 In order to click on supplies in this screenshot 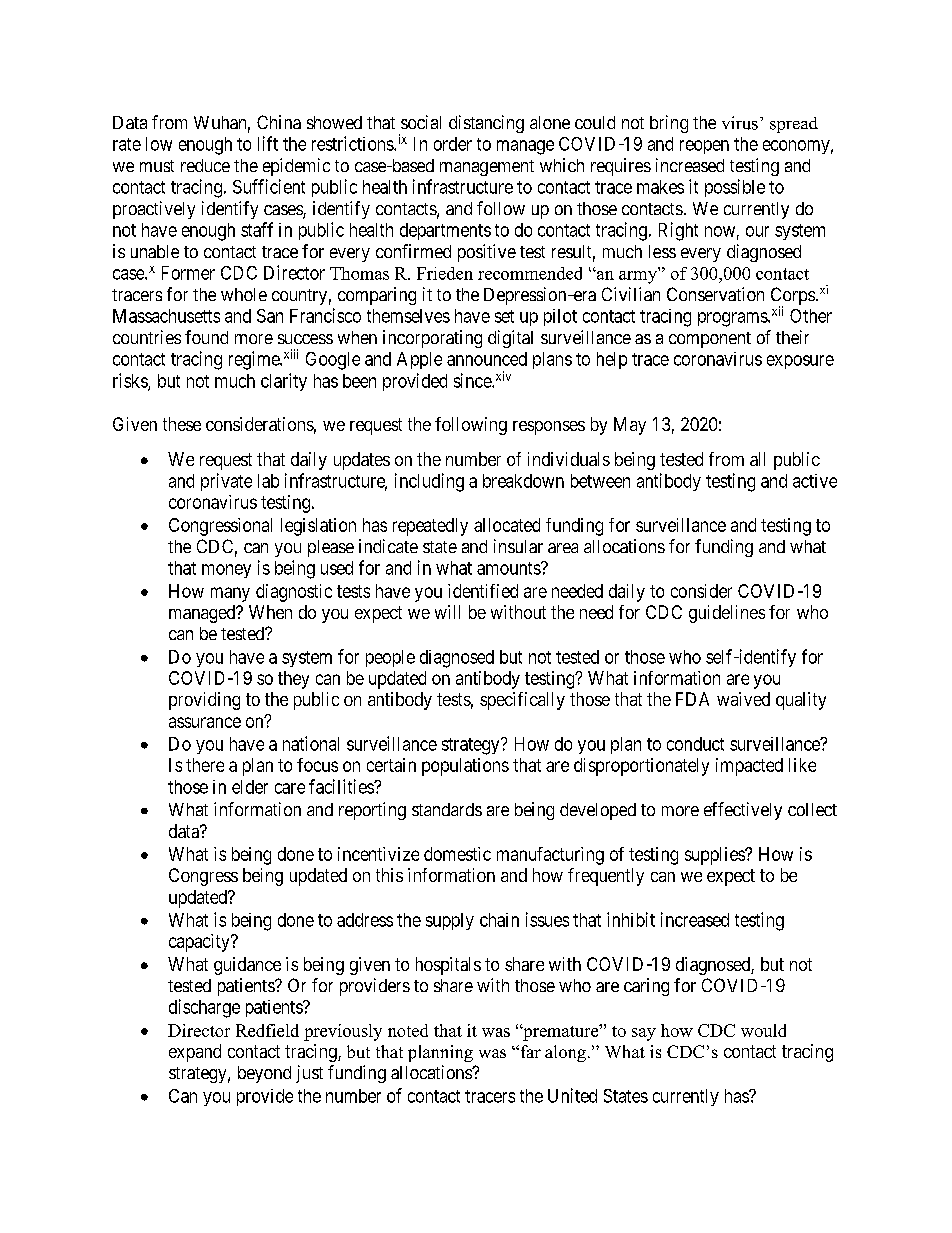, I will do `click(715, 856)`.
